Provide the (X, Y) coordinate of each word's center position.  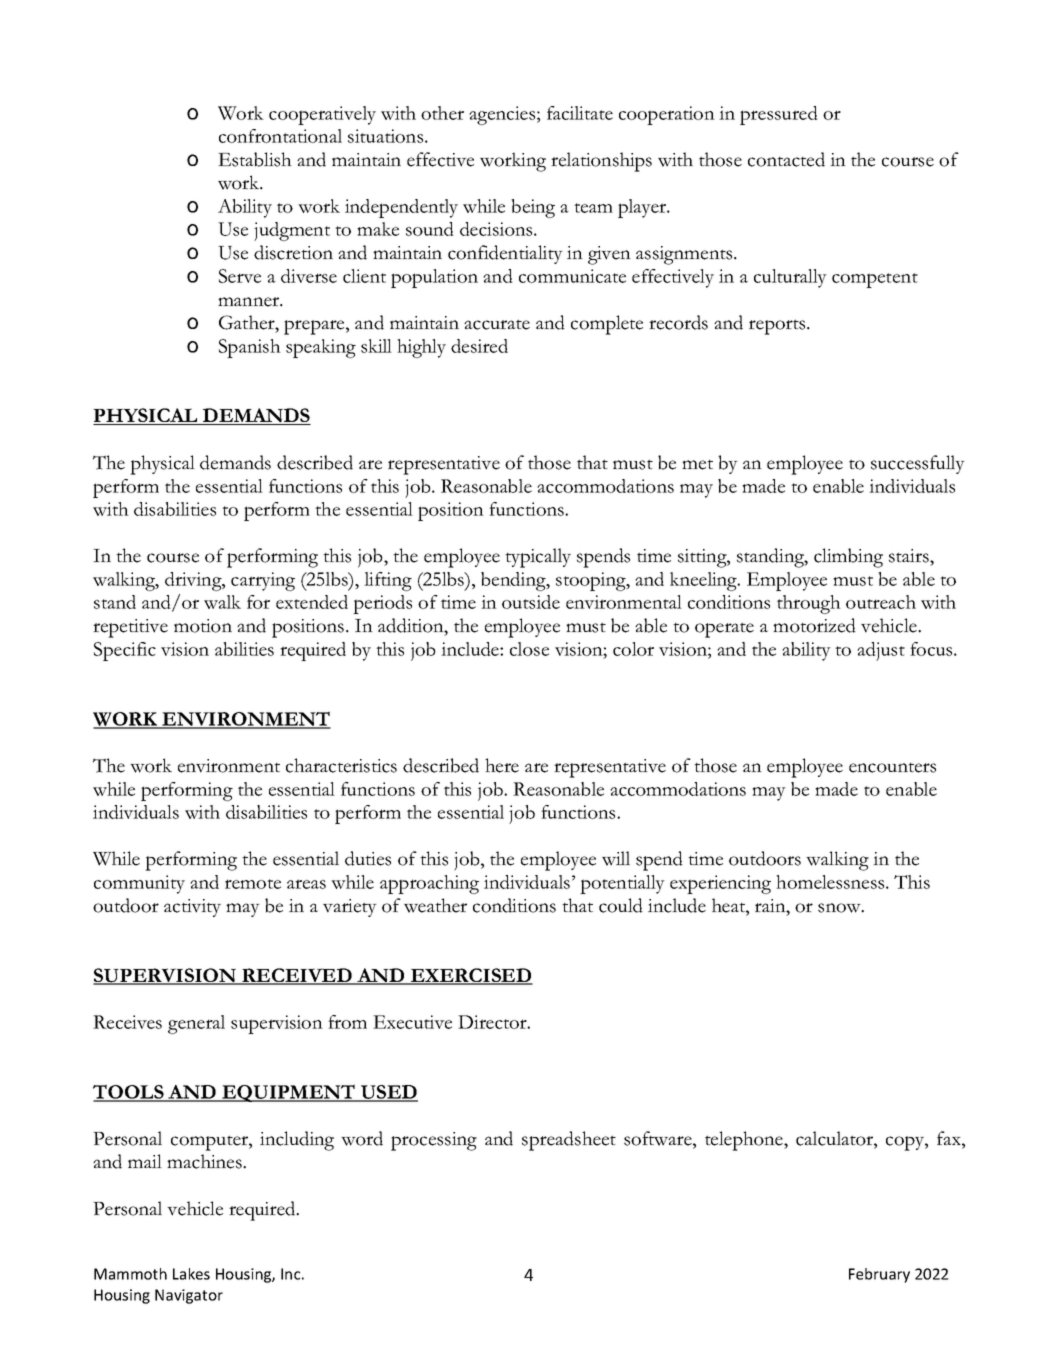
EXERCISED (470, 976)
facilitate (580, 113)
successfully (918, 464)
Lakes (191, 1274)
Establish (255, 159)
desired (479, 346)
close (529, 649)
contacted (786, 159)
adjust (881, 651)
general (196, 1024)
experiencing (720, 884)
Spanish (250, 348)
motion (203, 626)
